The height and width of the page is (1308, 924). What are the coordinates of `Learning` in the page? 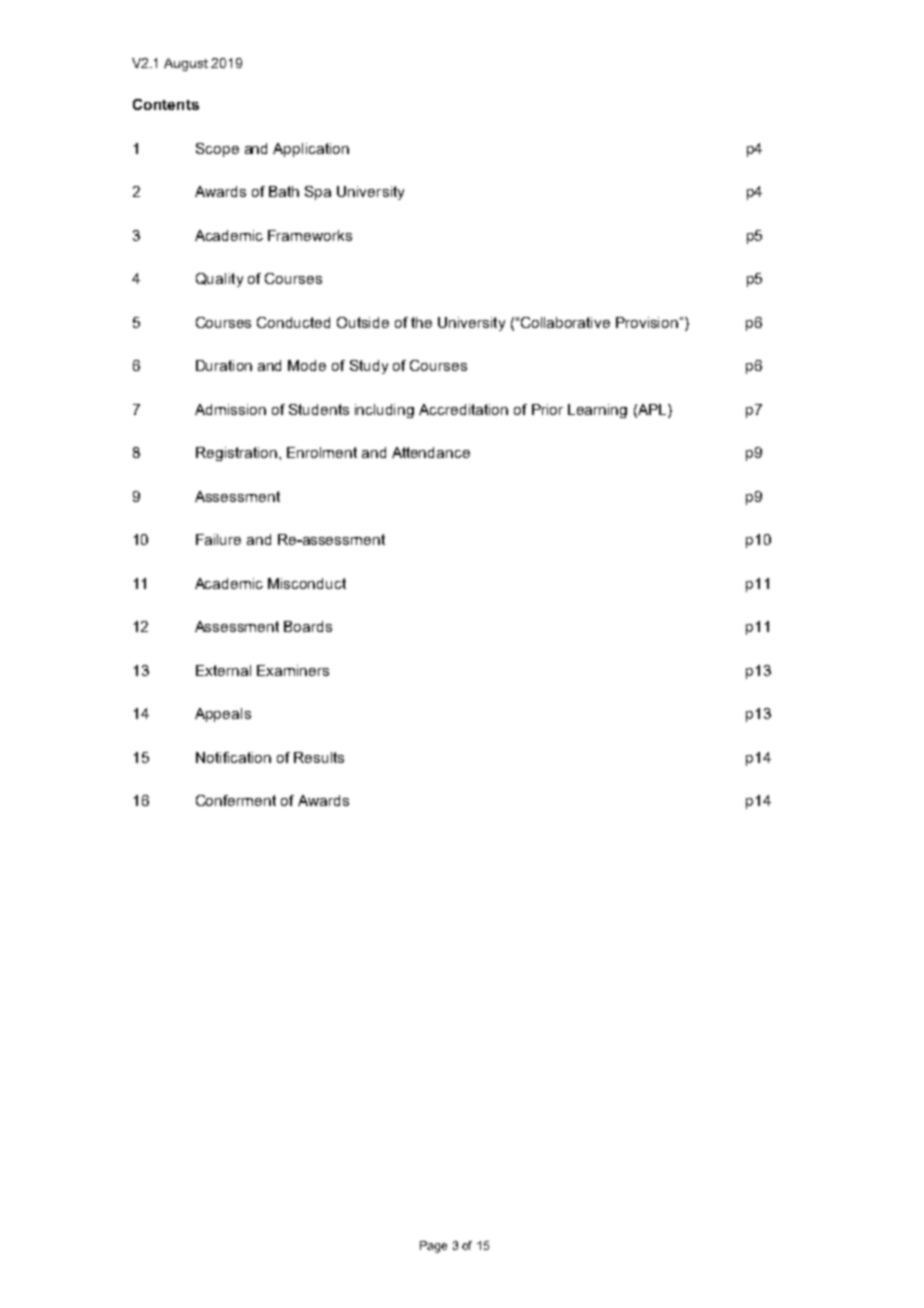 It's located at (597, 411).
